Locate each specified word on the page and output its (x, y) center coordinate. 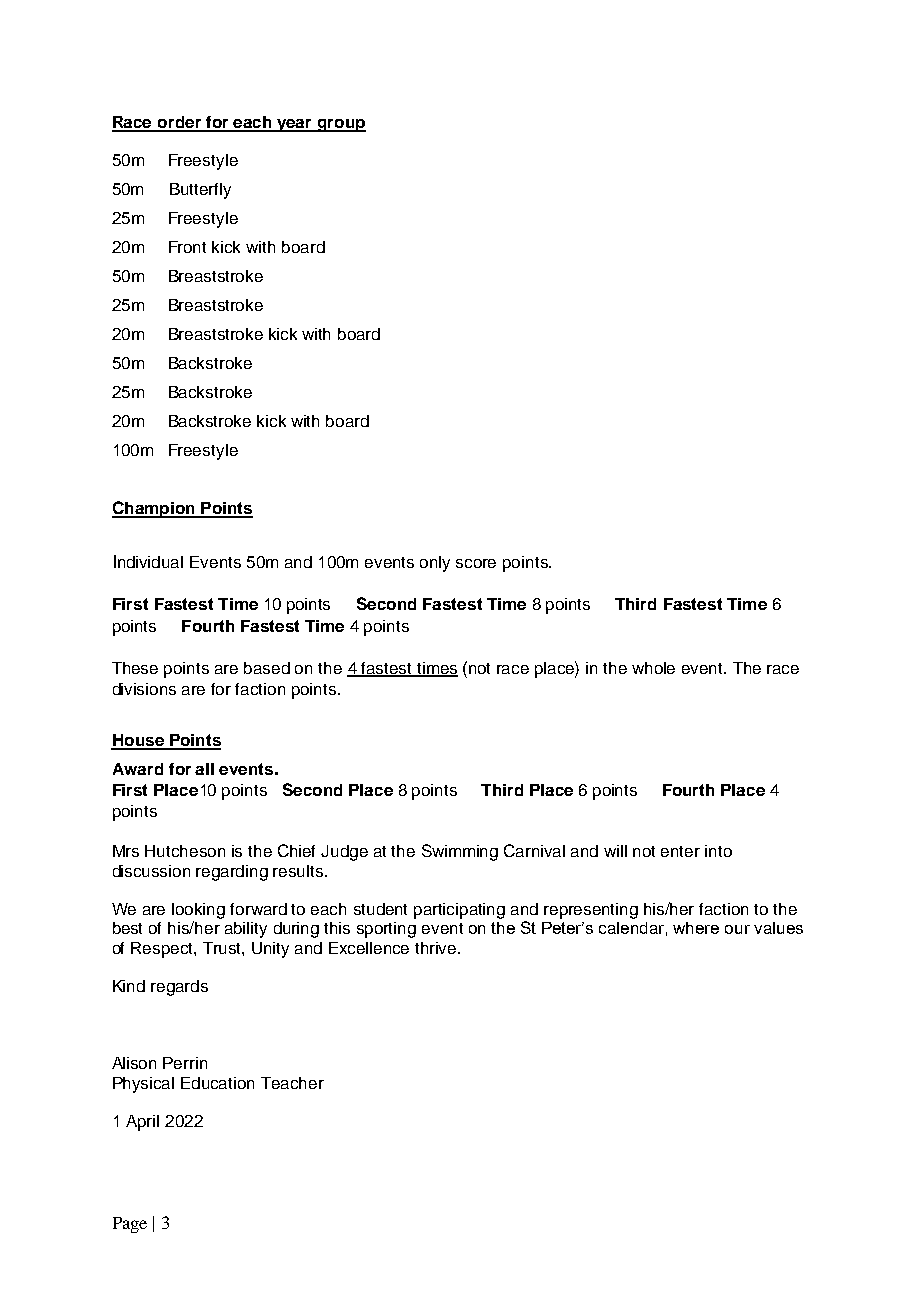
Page (130, 1225)
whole (653, 668)
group (340, 125)
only (435, 564)
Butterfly (200, 191)
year (294, 125)
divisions (144, 689)
